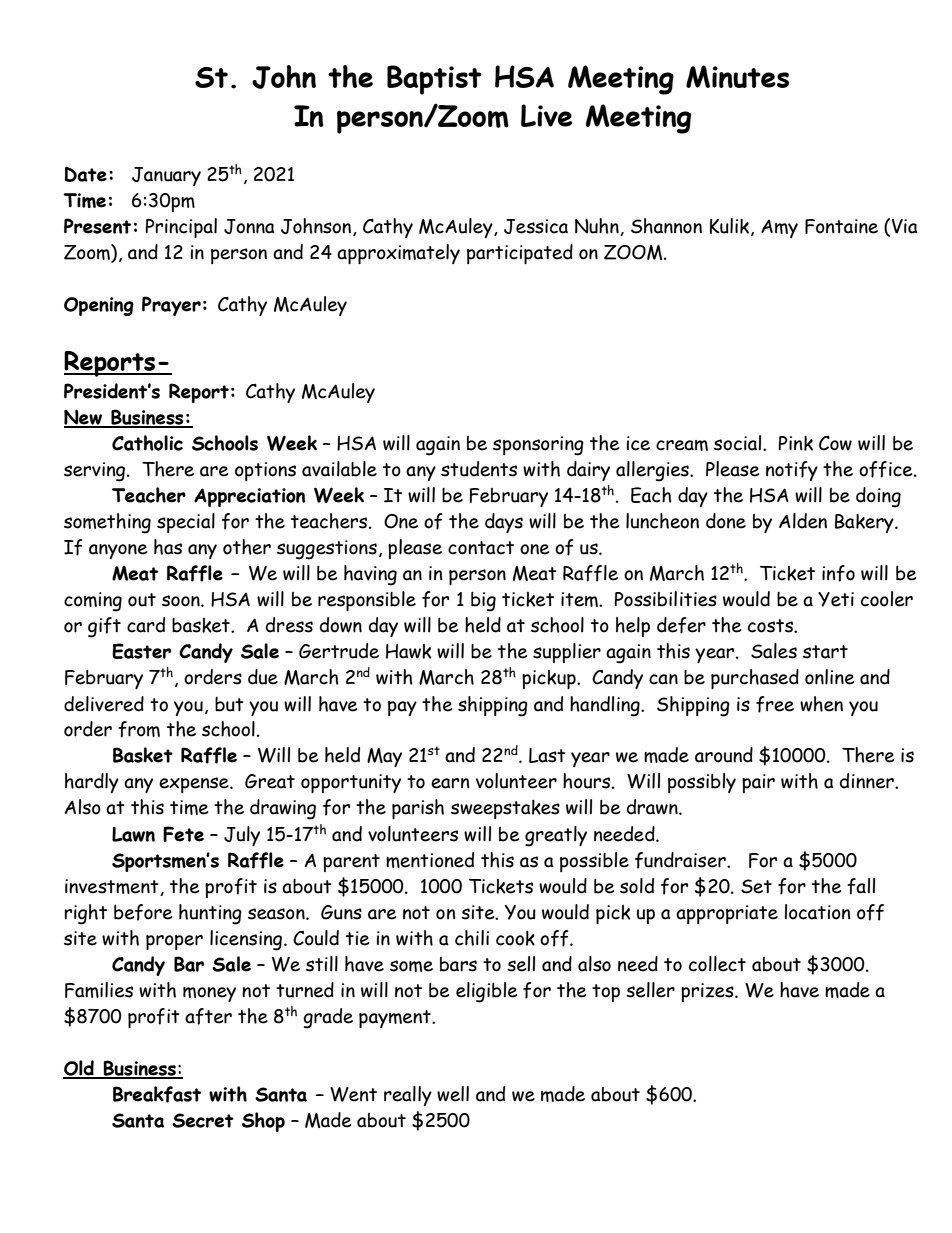  I want to click on hunting, so click(210, 914).
